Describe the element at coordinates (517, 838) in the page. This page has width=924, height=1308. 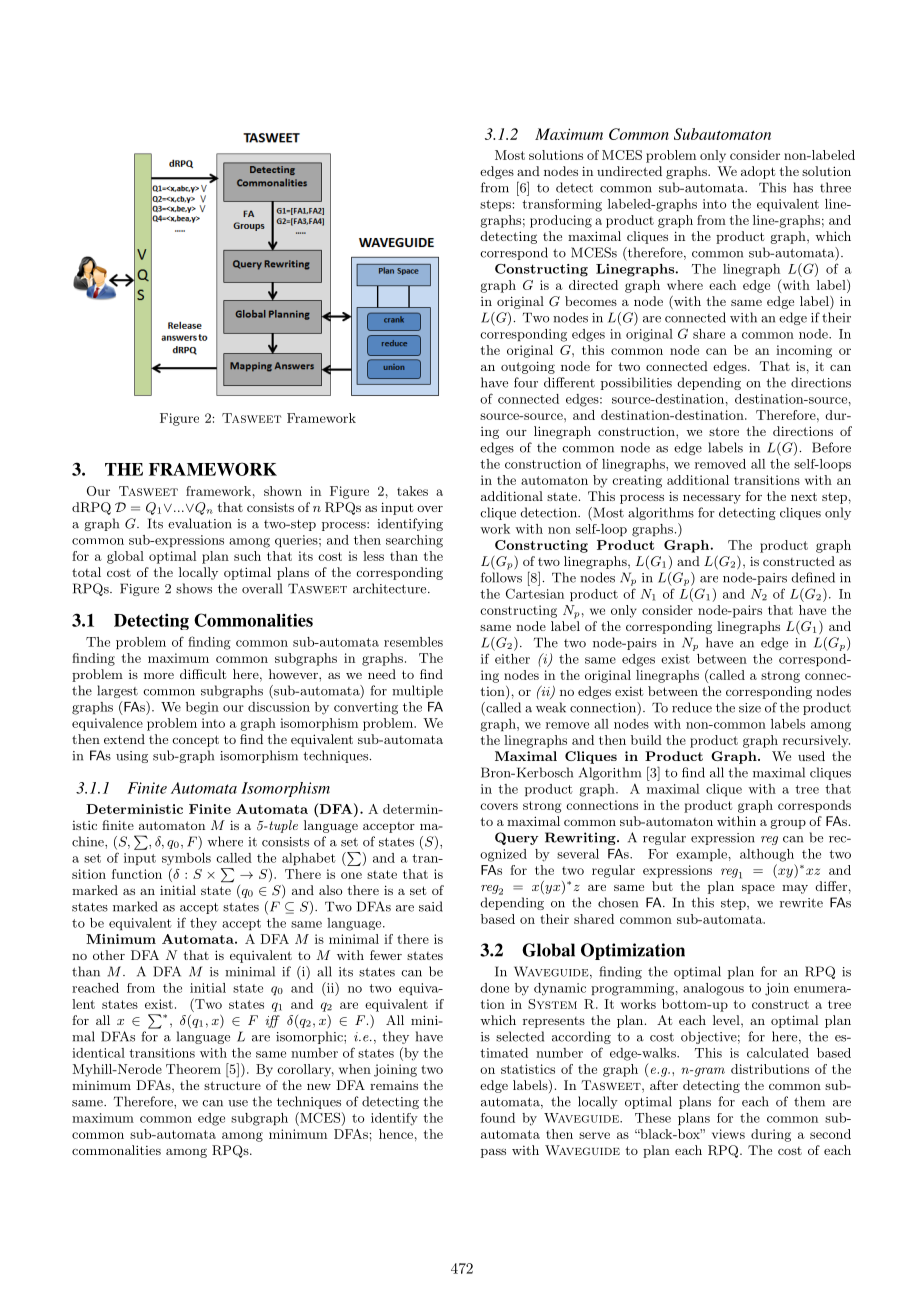
I see `Query` at that location.
